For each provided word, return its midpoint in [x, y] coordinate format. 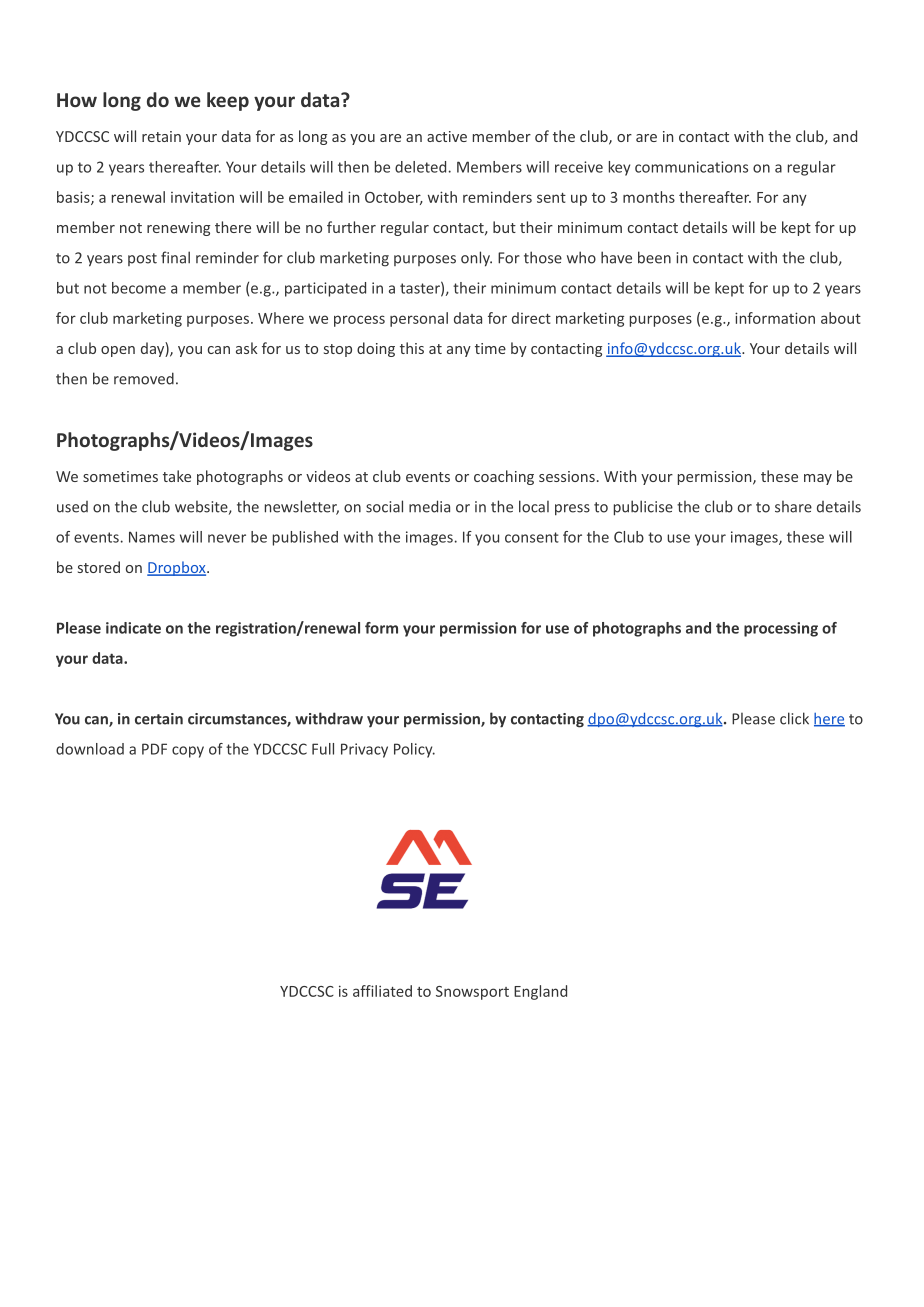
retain [161, 136]
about [841, 318]
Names [152, 537]
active [447, 136]
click [794, 718]
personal [419, 319]
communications [691, 167]
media [429, 506]
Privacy [364, 750]
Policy [414, 750]
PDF [154, 749]
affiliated [382, 991]
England [540, 992]
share [793, 507]
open [118, 351]
